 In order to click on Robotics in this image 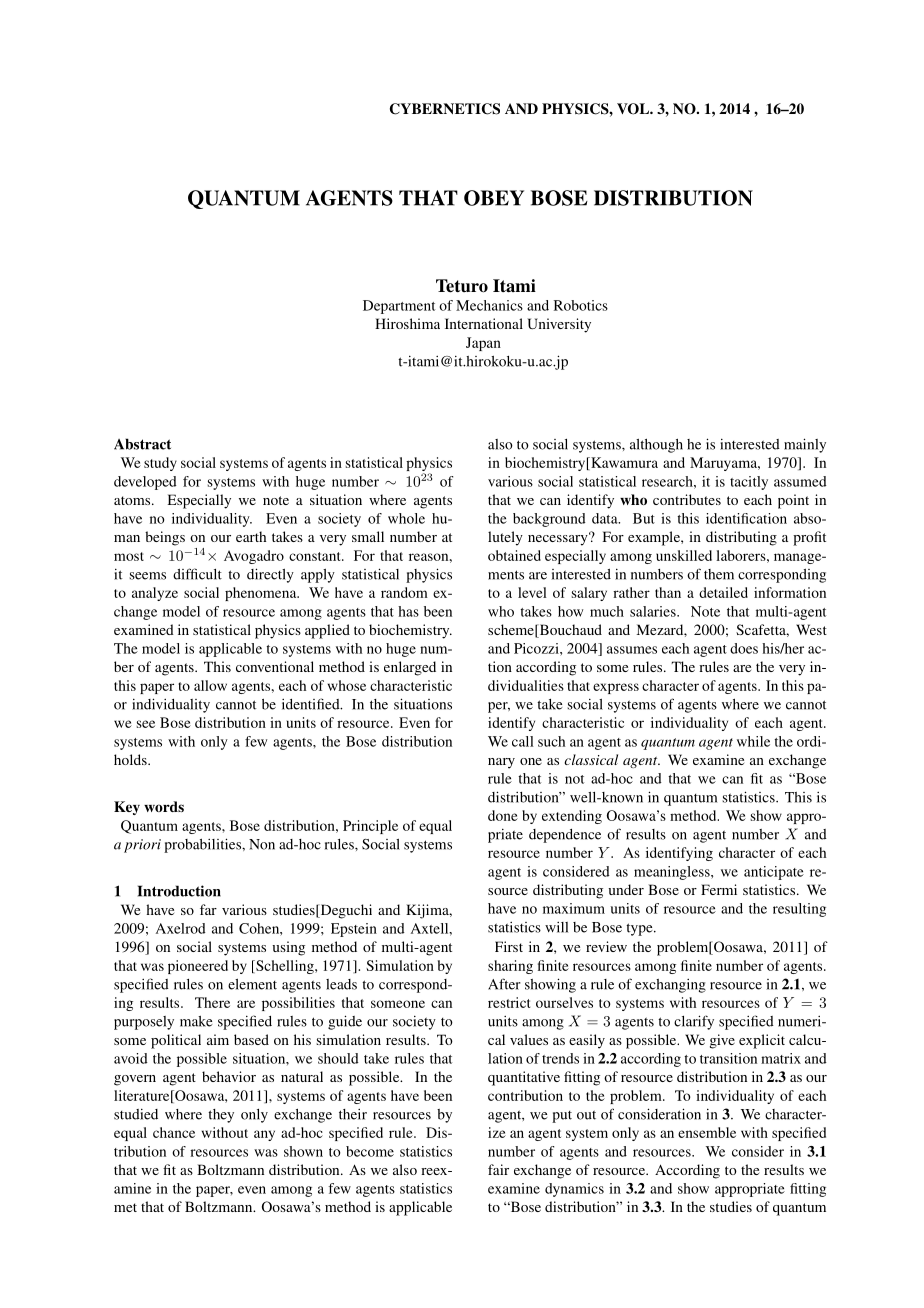, I will do `click(581, 305)`.
